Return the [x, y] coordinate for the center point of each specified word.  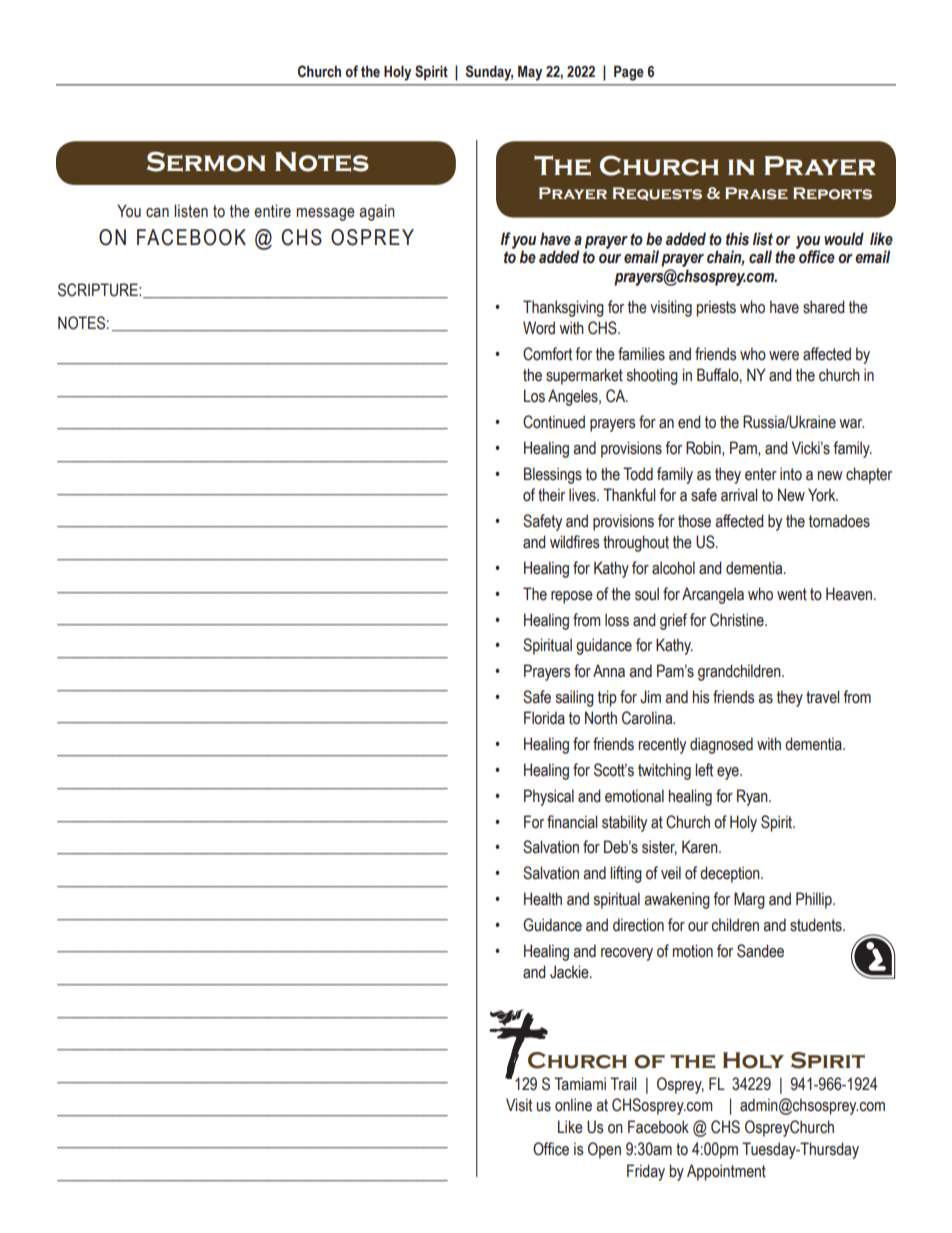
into [791, 474]
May [530, 73]
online [573, 1105]
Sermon [206, 161]
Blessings [553, 475]
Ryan [753, 797]
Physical [549, 797]
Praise [756, 193]
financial [572, 822]
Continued [554, 422]
